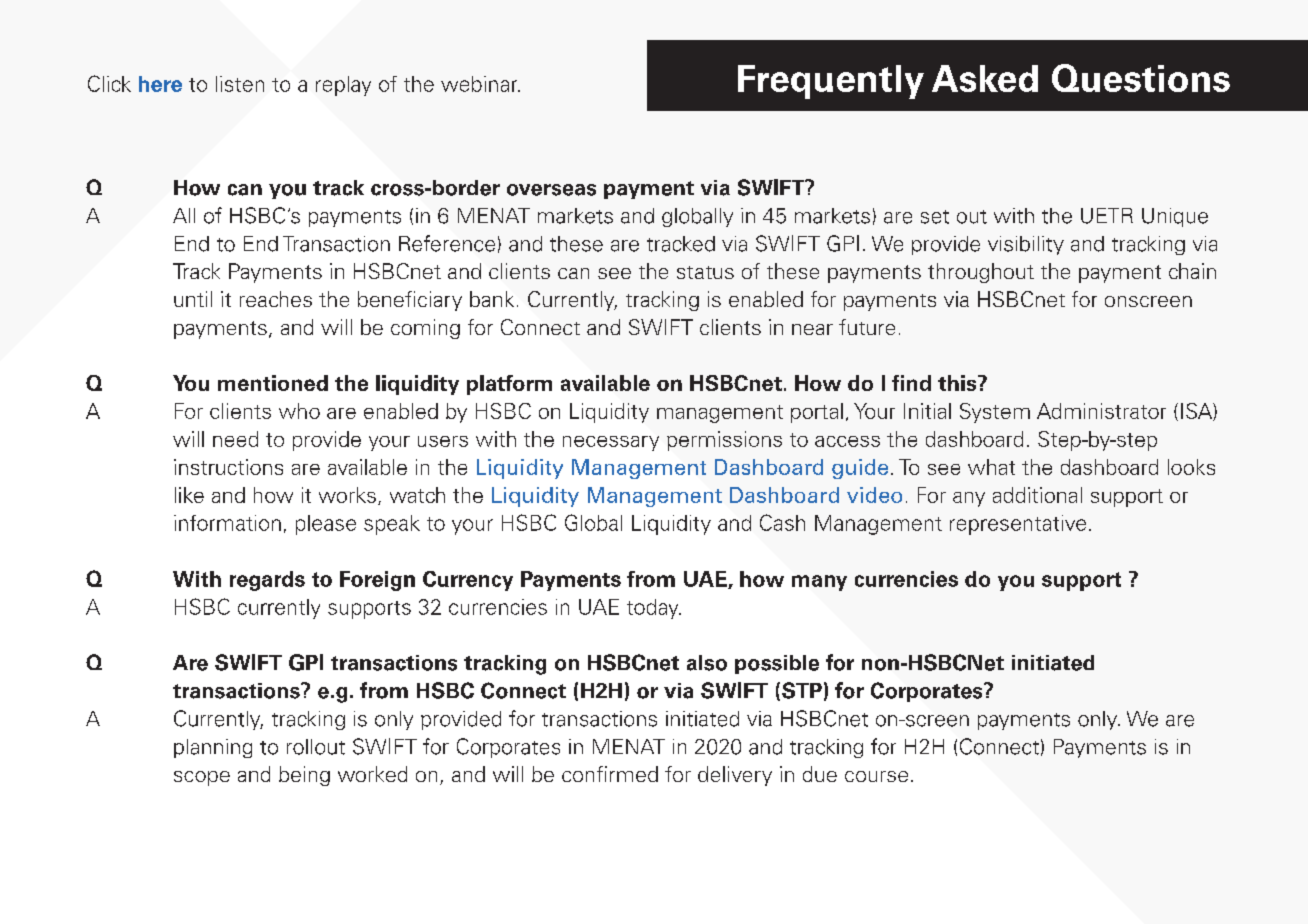 This screenshot has height=924, width=1308. I want to click on planning, so click(213, 748).
